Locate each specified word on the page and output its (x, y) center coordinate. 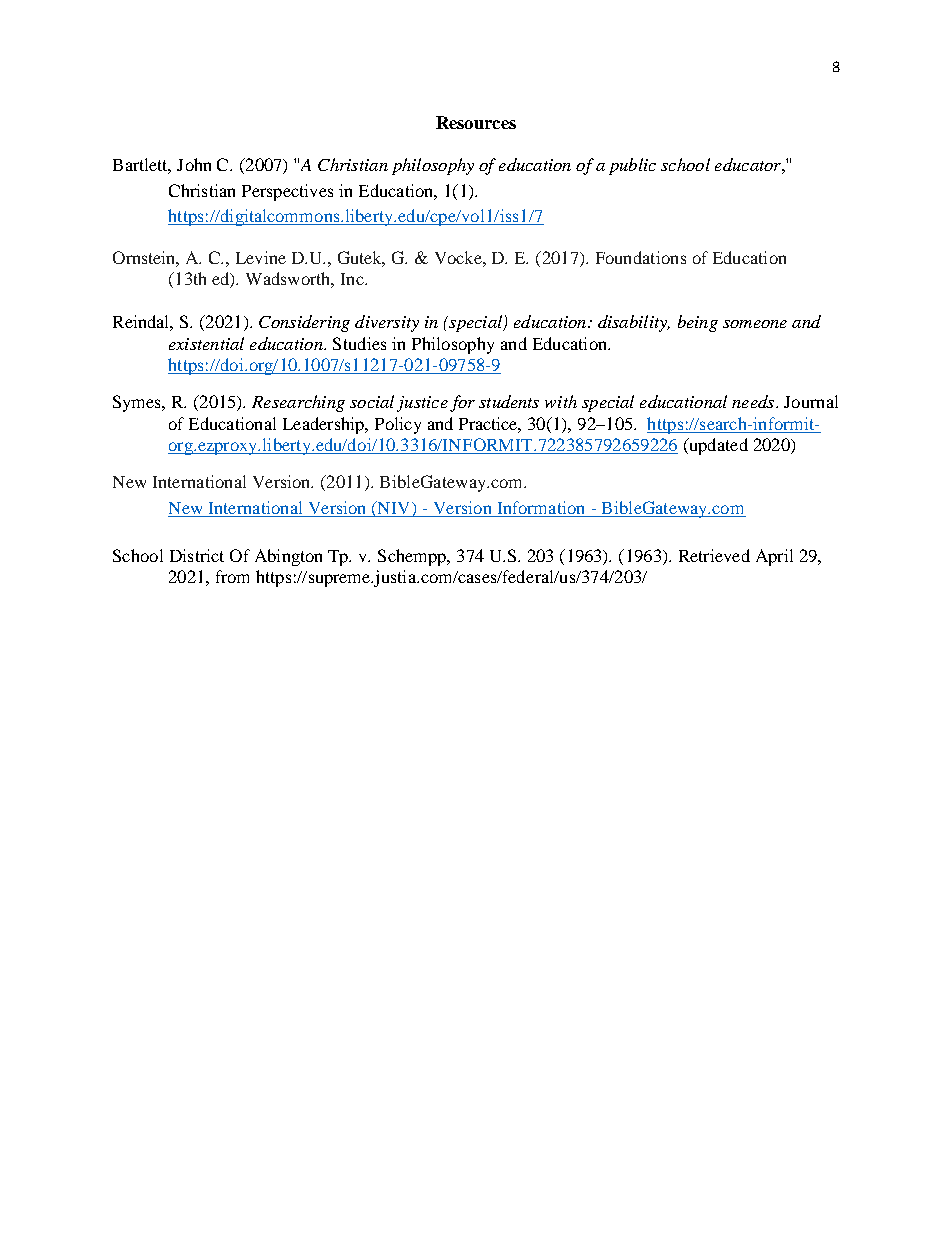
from (232, 576)
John (194, 164)
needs (754, 401)
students (509, 401)
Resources (476, 122)
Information (541, 509)
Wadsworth (290, 280)
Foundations (641, 257)
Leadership (325, 425)
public (632, 166)
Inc (353, 279)
